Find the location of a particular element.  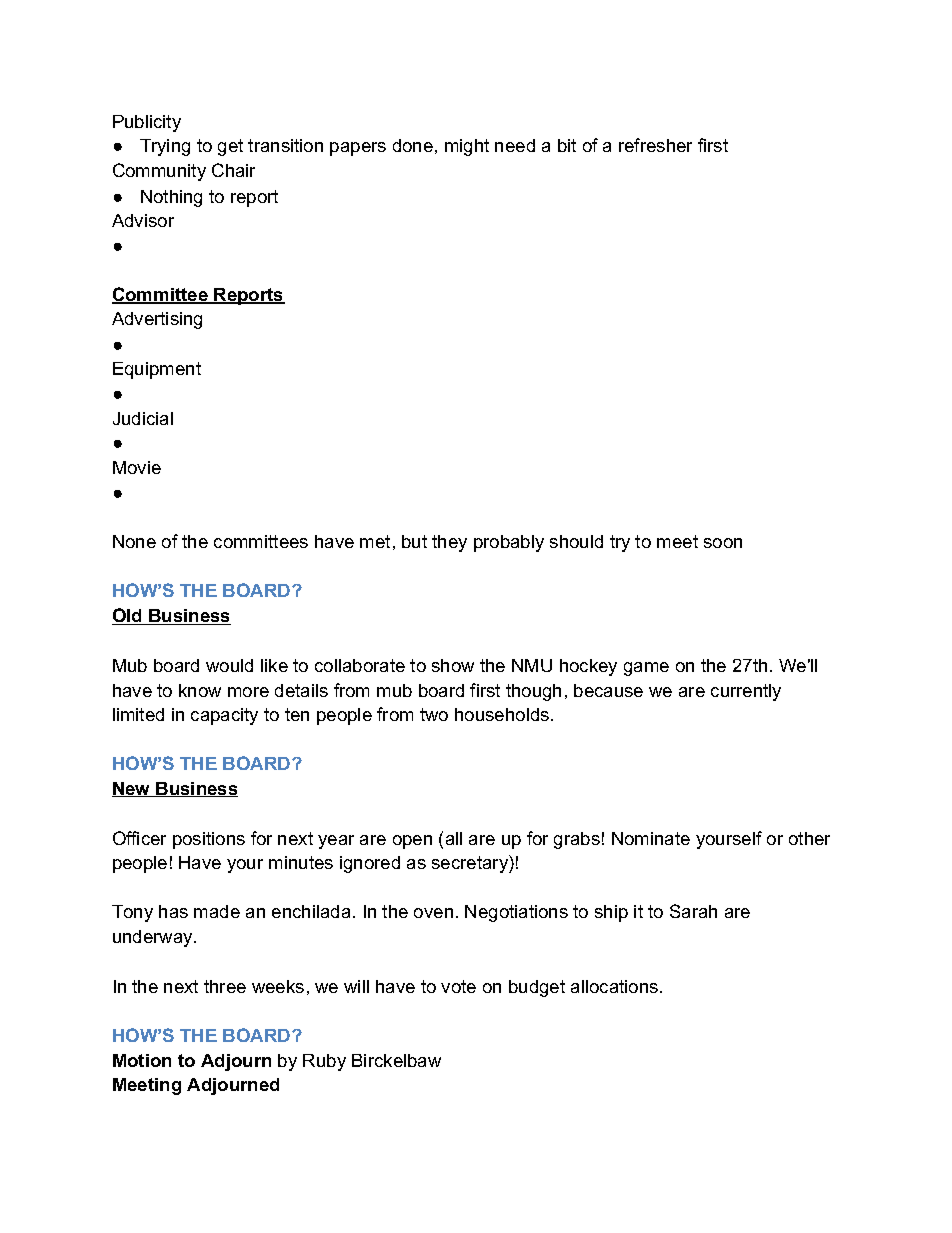

Judicial is located at coordinates (143, 418).
